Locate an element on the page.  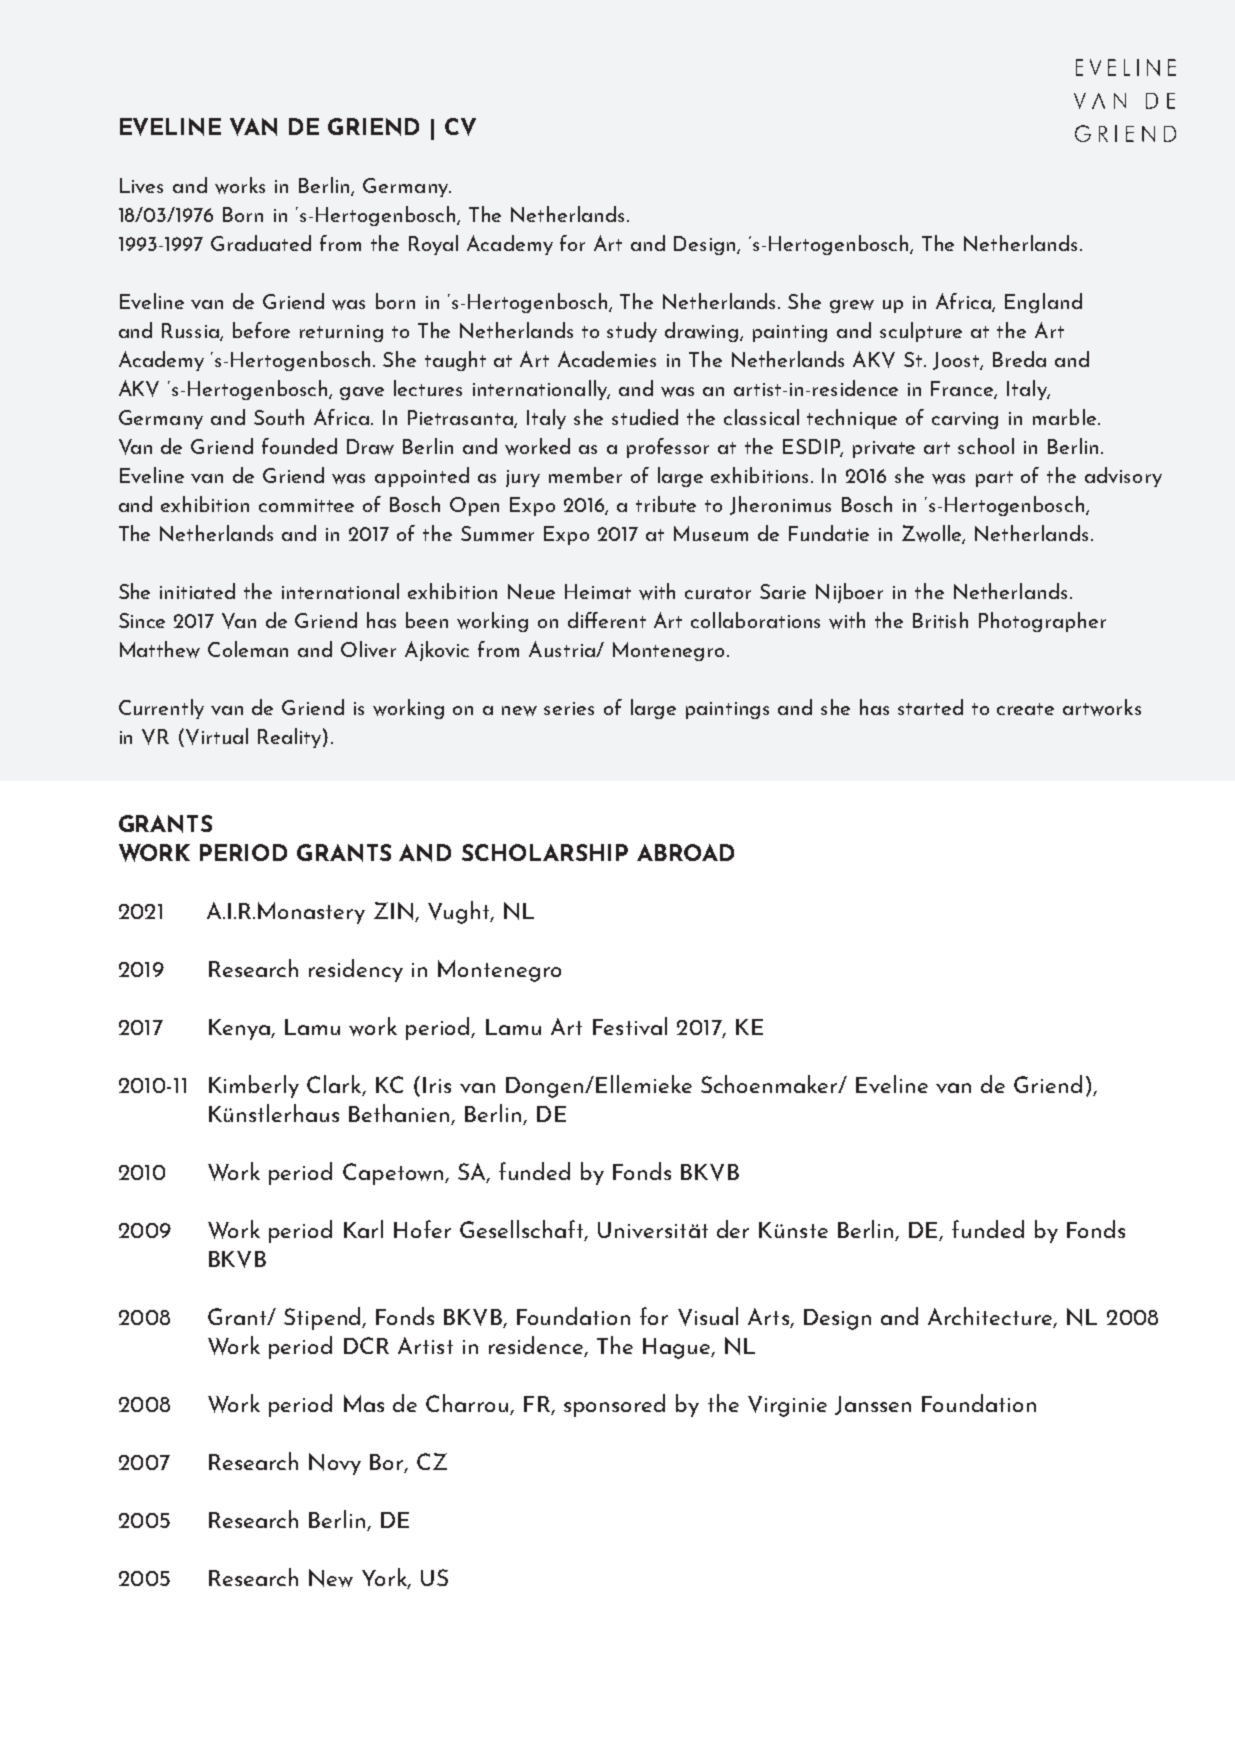
England is located at coordinates (1043, 303).
